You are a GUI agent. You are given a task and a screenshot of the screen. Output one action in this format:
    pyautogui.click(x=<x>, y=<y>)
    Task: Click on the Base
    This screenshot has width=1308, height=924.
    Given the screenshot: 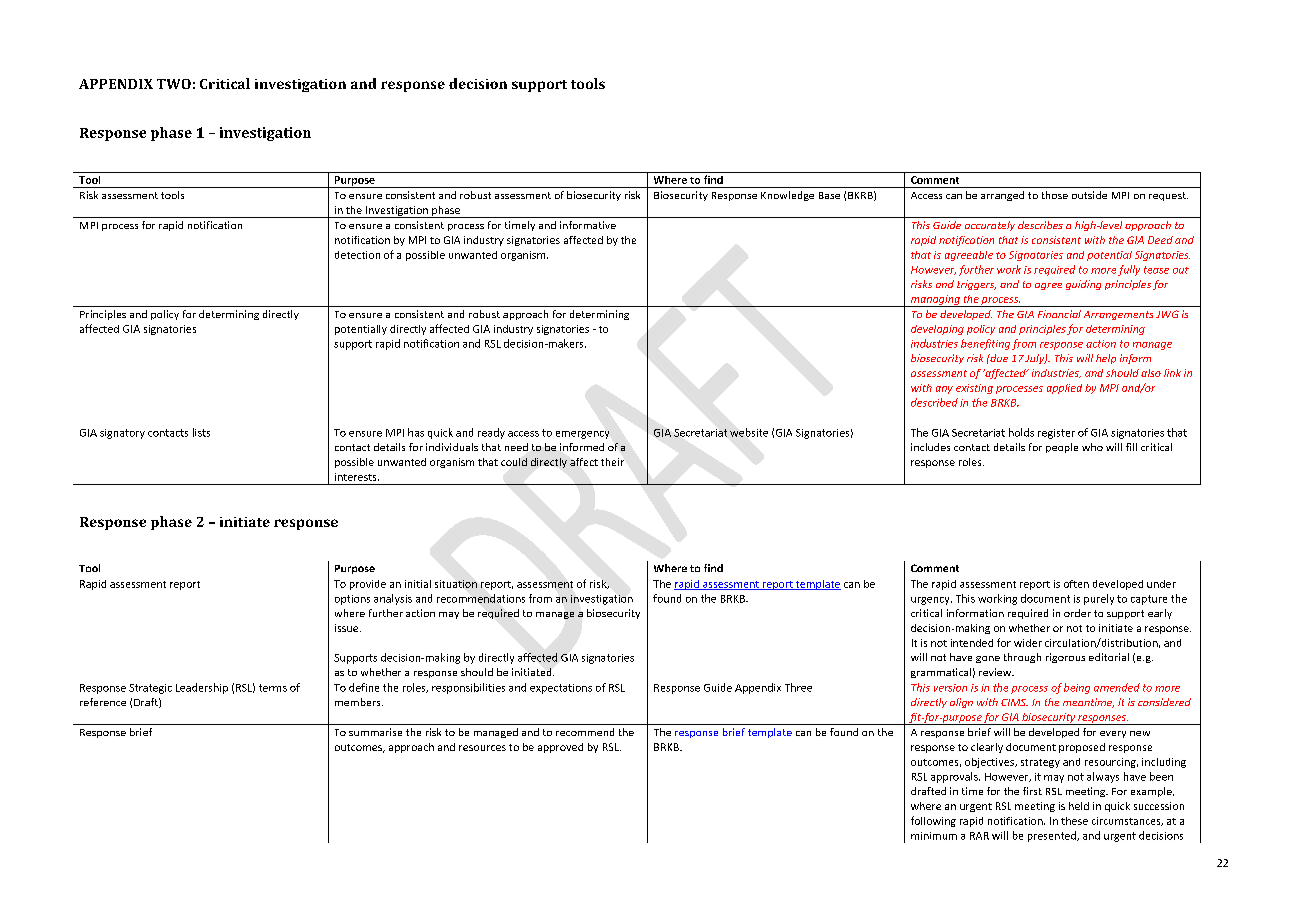 What is the action you would take?
    pyautogui.click(x=829, y=195)
